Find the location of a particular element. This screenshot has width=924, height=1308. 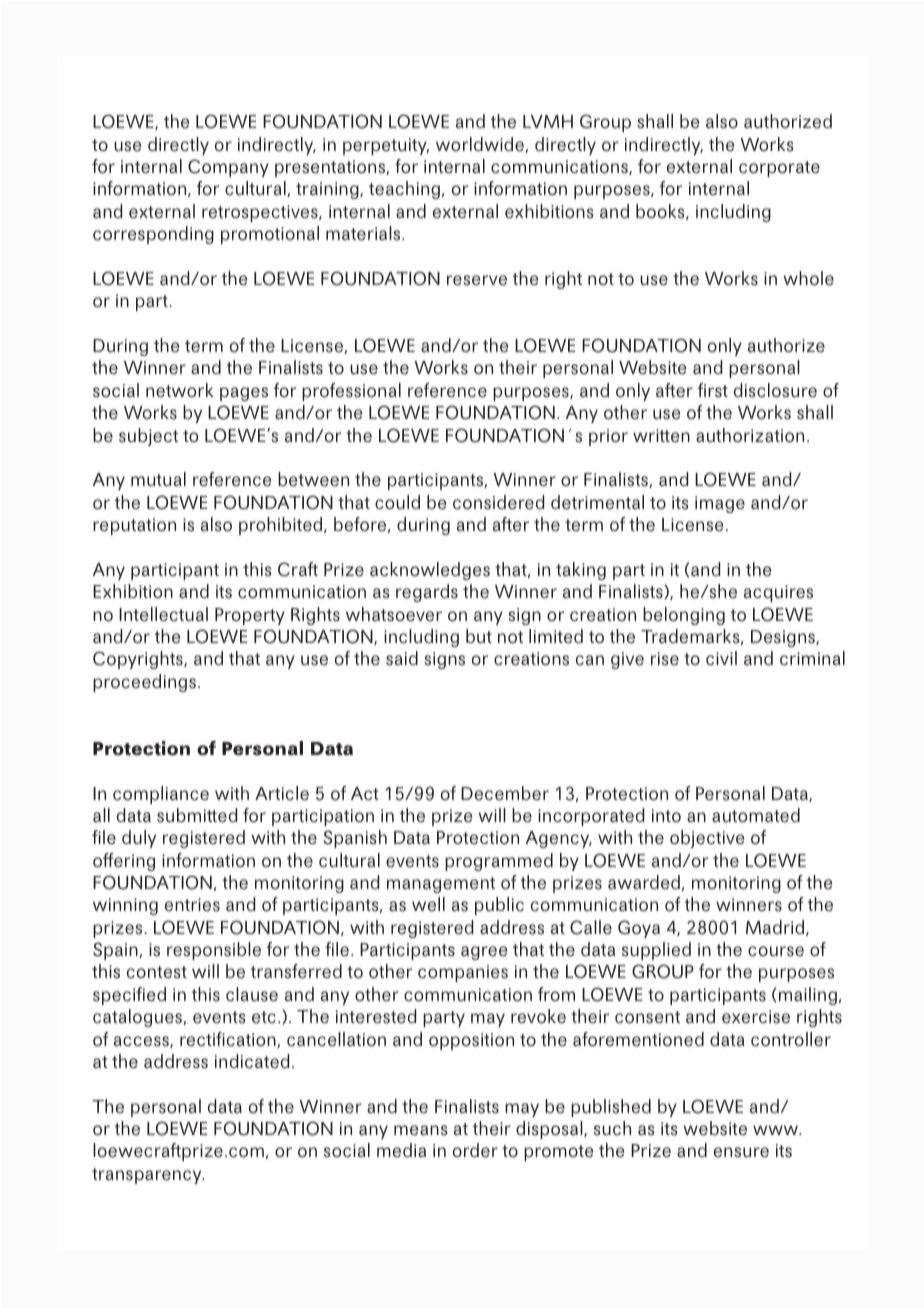

compliance is located at coordinates (161, 795).
